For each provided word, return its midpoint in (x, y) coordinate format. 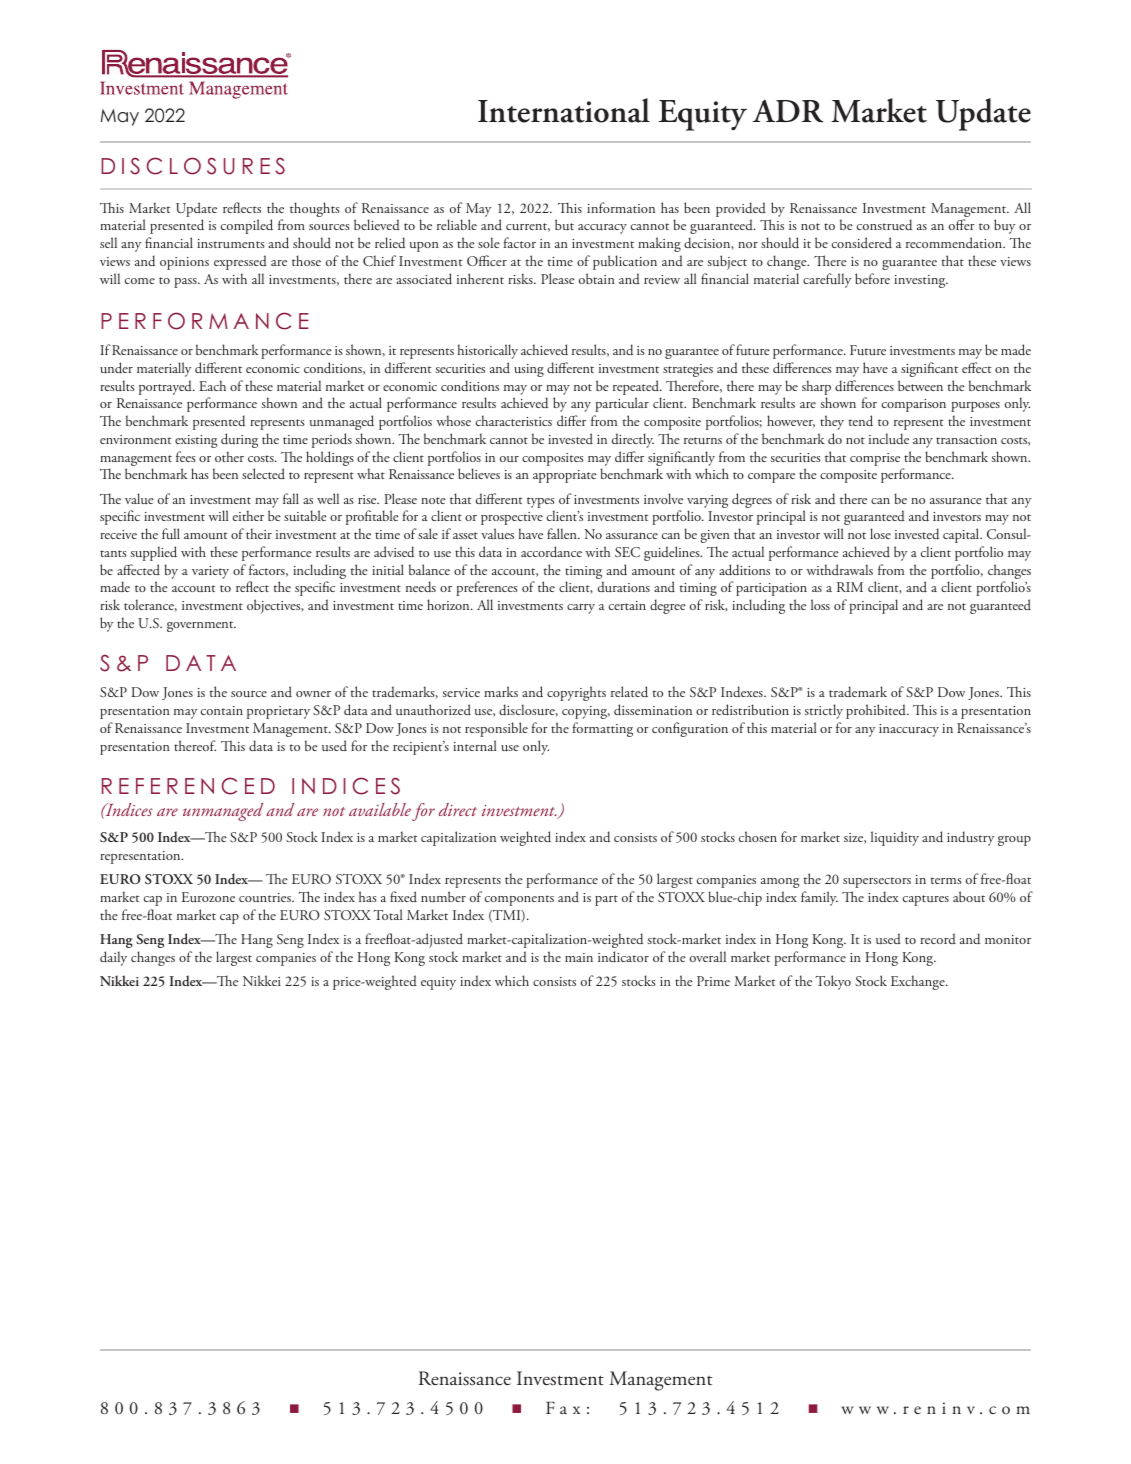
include (889, 438)
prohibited (877, 711)
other (229, 456)
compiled (247, 226)
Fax (563, 1408)
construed (884, 224)
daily (113, 958)
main (579, 957)
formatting (603, 729)
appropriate (565, 476)
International (564, 110)
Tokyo (833, 982)
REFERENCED (188, 786)
